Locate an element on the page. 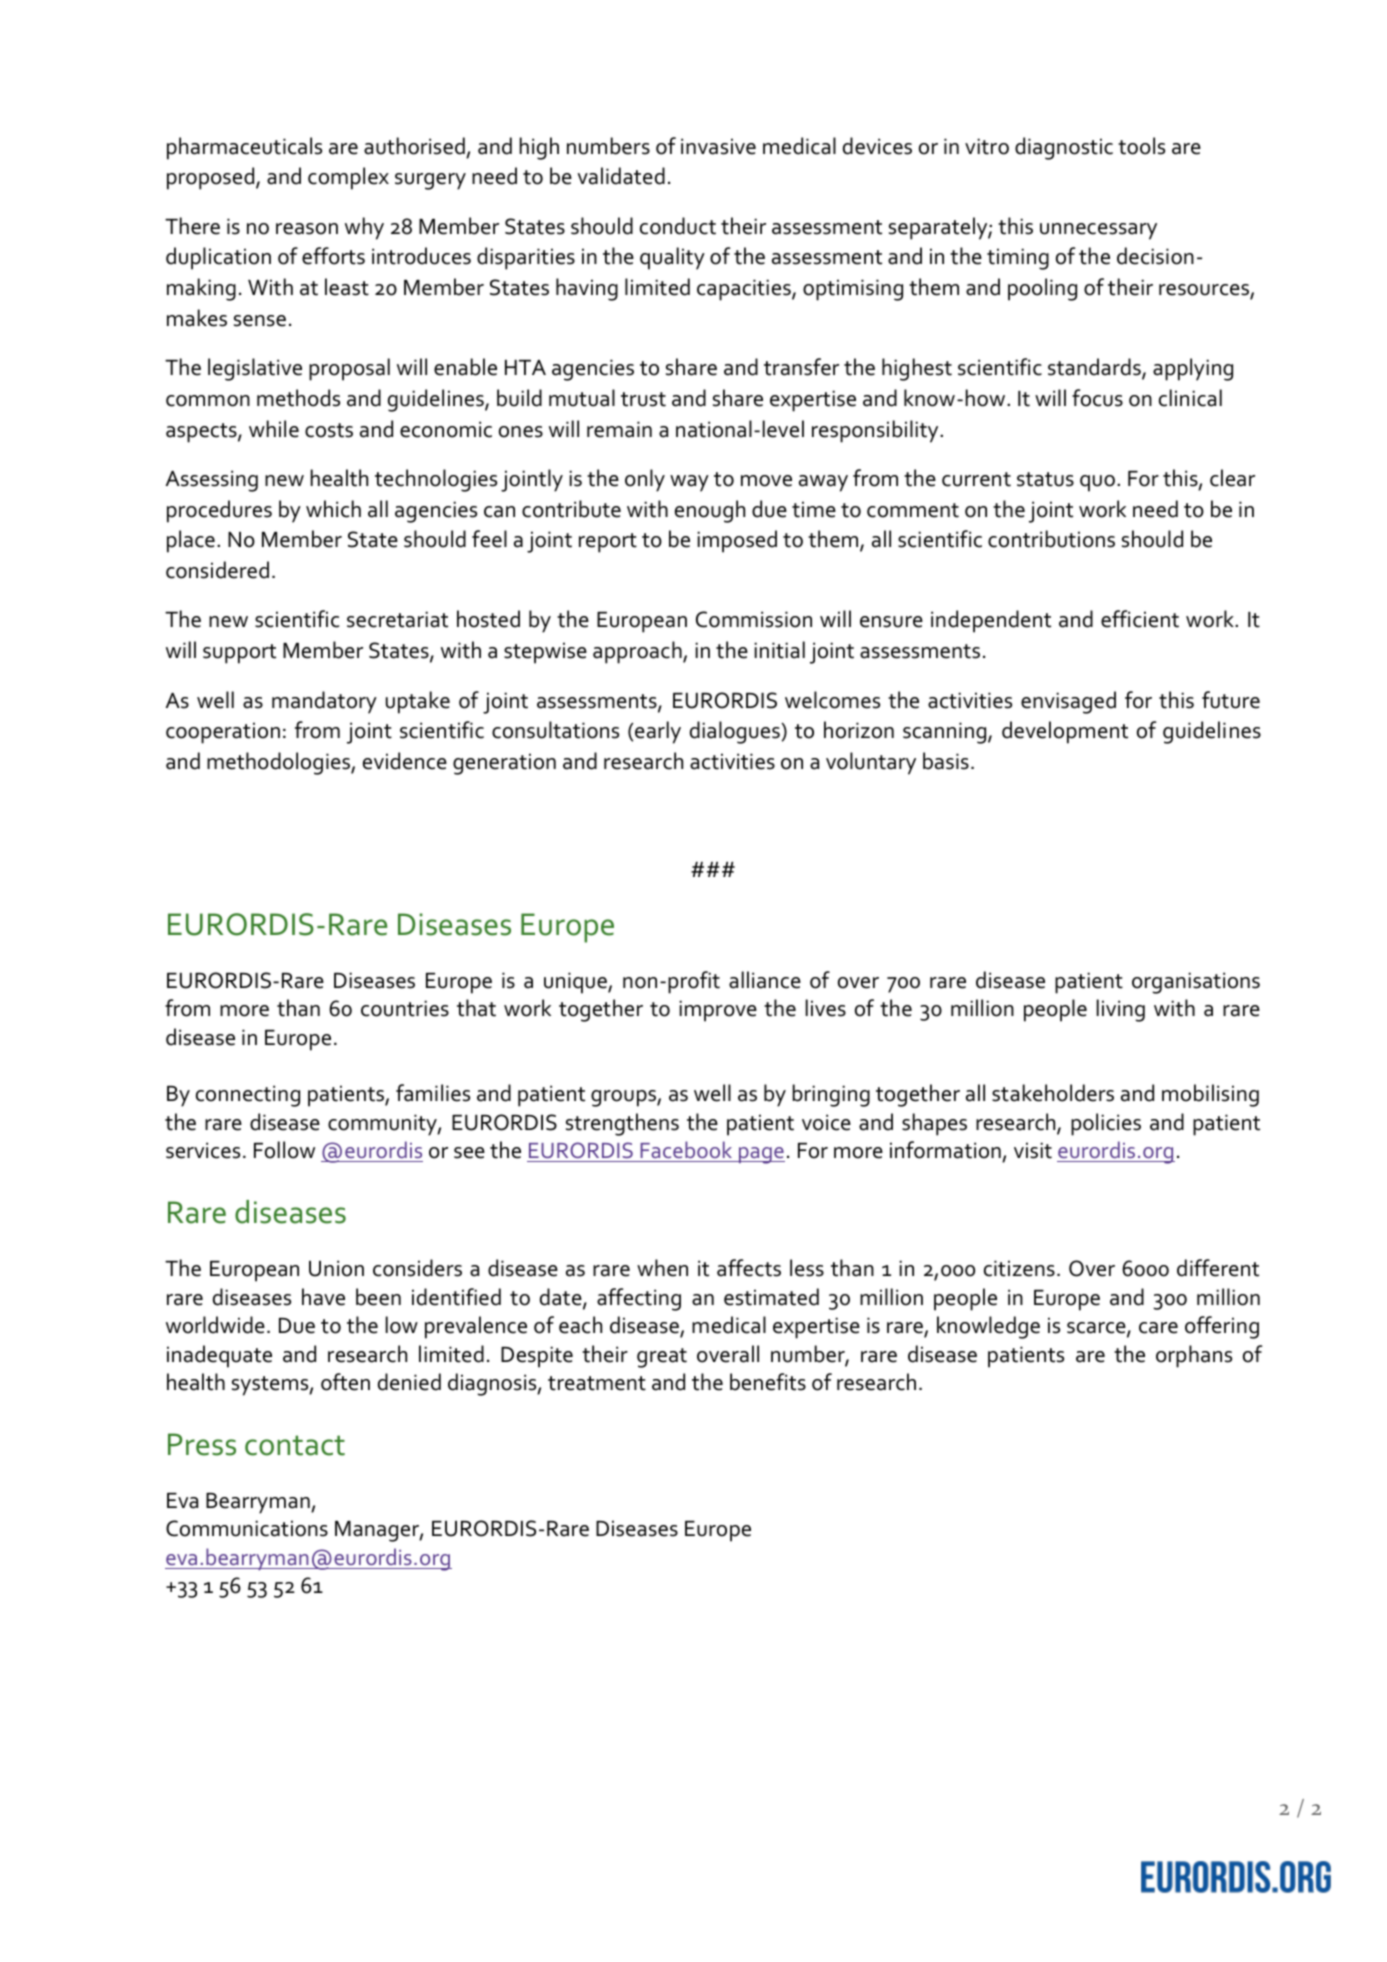 The height and width of the document is (1962, 1387). Commission is located at coordinates (754, 619).
